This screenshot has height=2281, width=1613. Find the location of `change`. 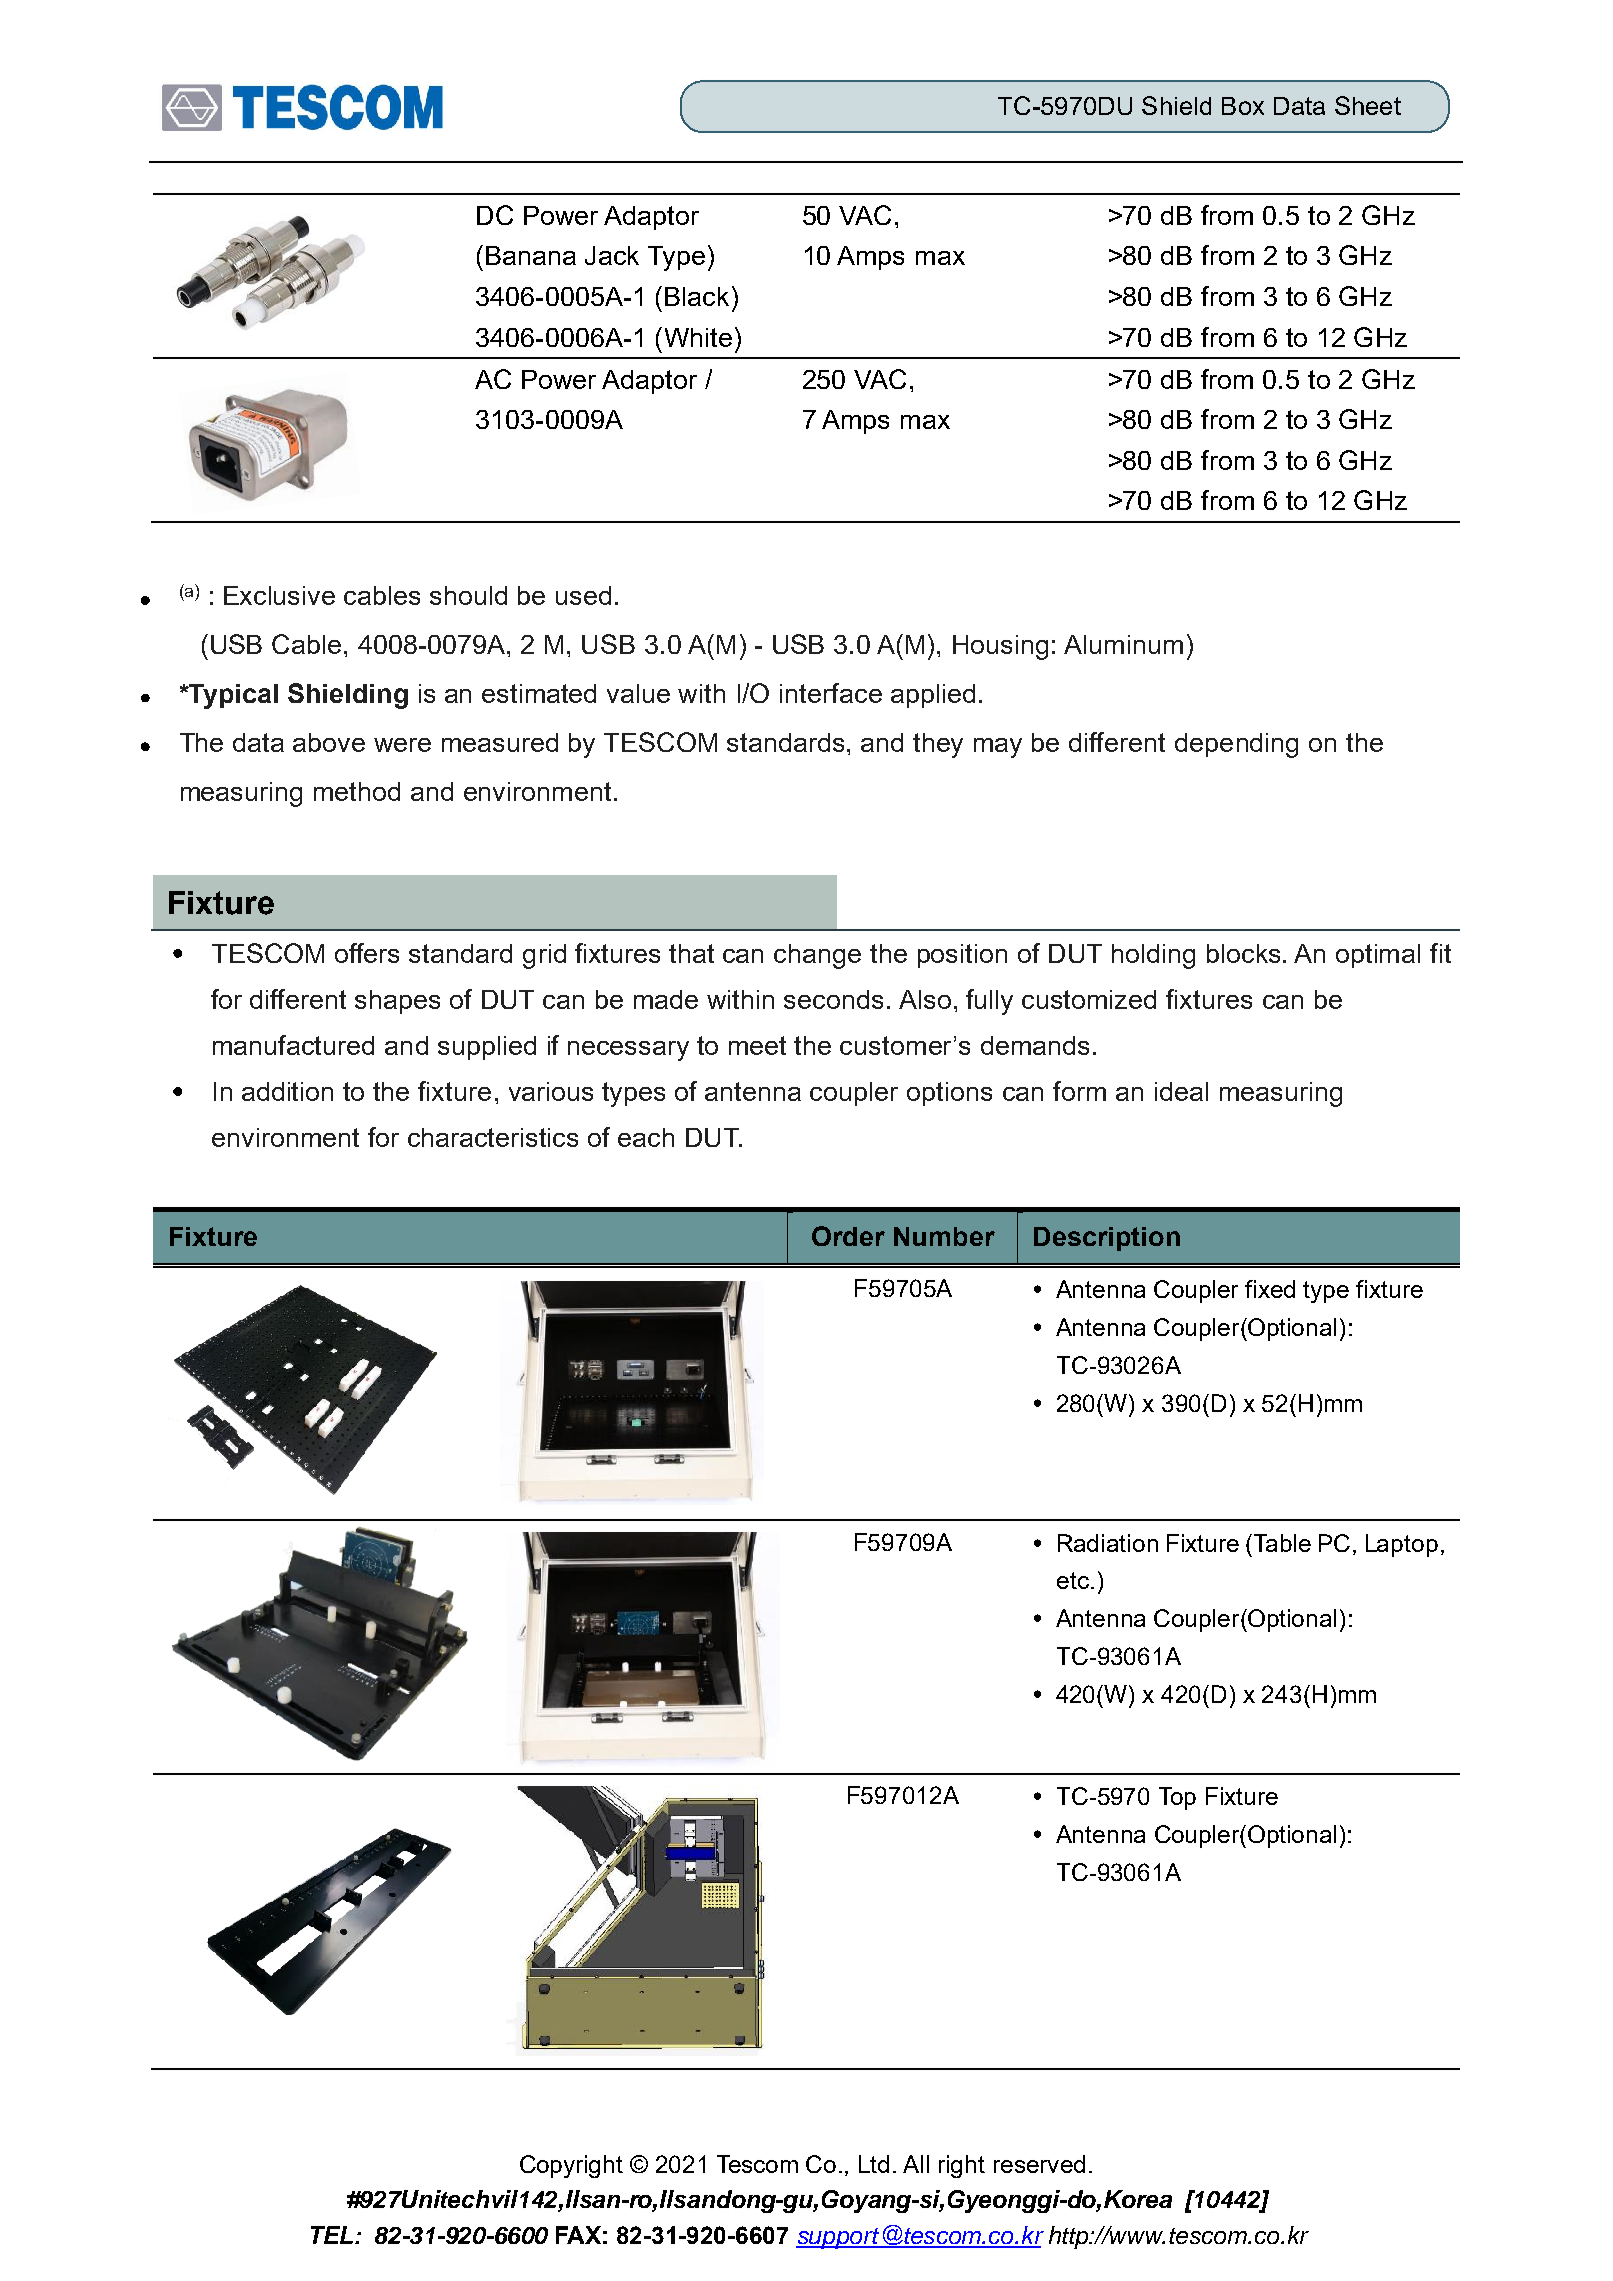

change is located at coordinates (817, 956).
